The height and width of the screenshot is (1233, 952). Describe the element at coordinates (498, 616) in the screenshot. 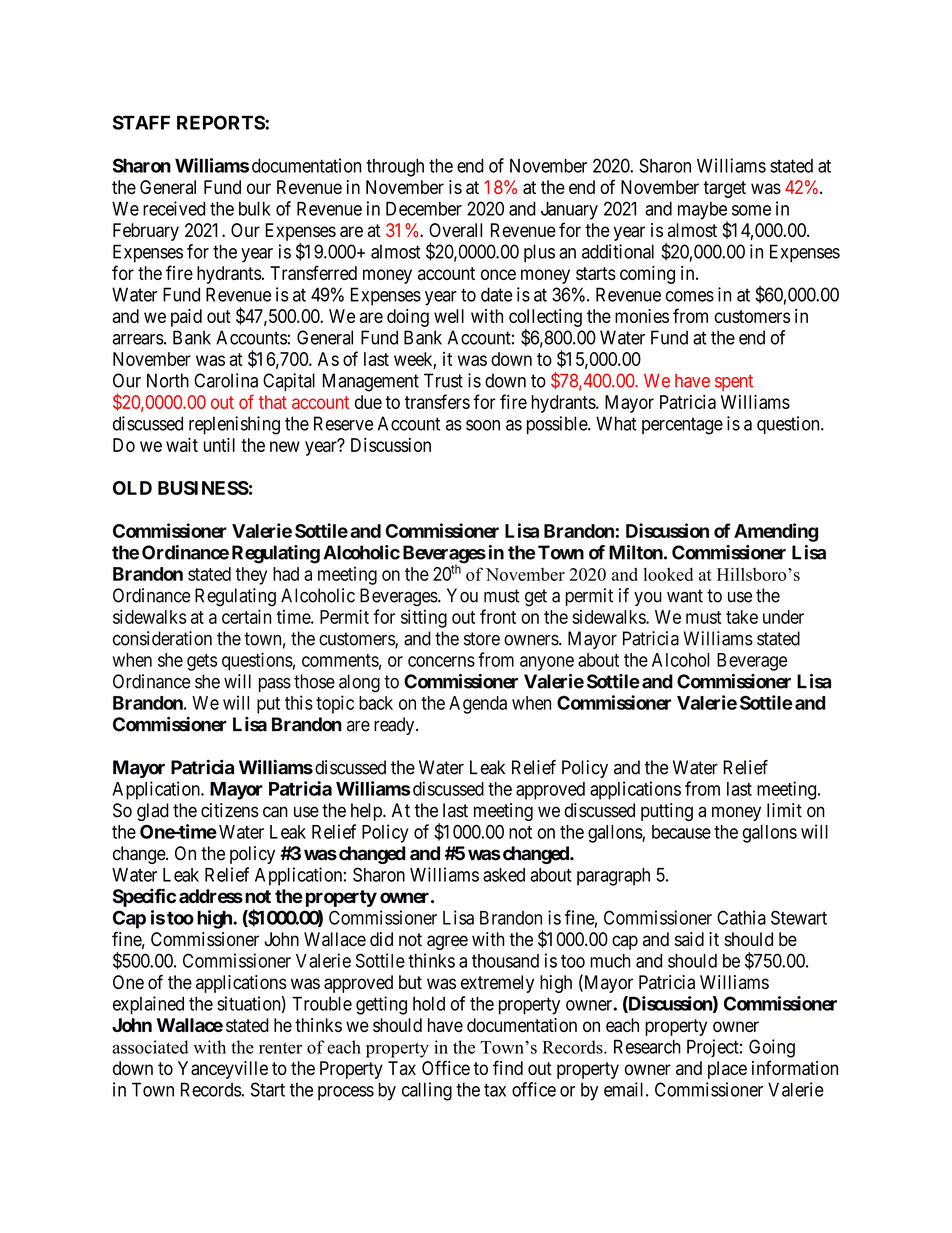

I see `front` at that location.
